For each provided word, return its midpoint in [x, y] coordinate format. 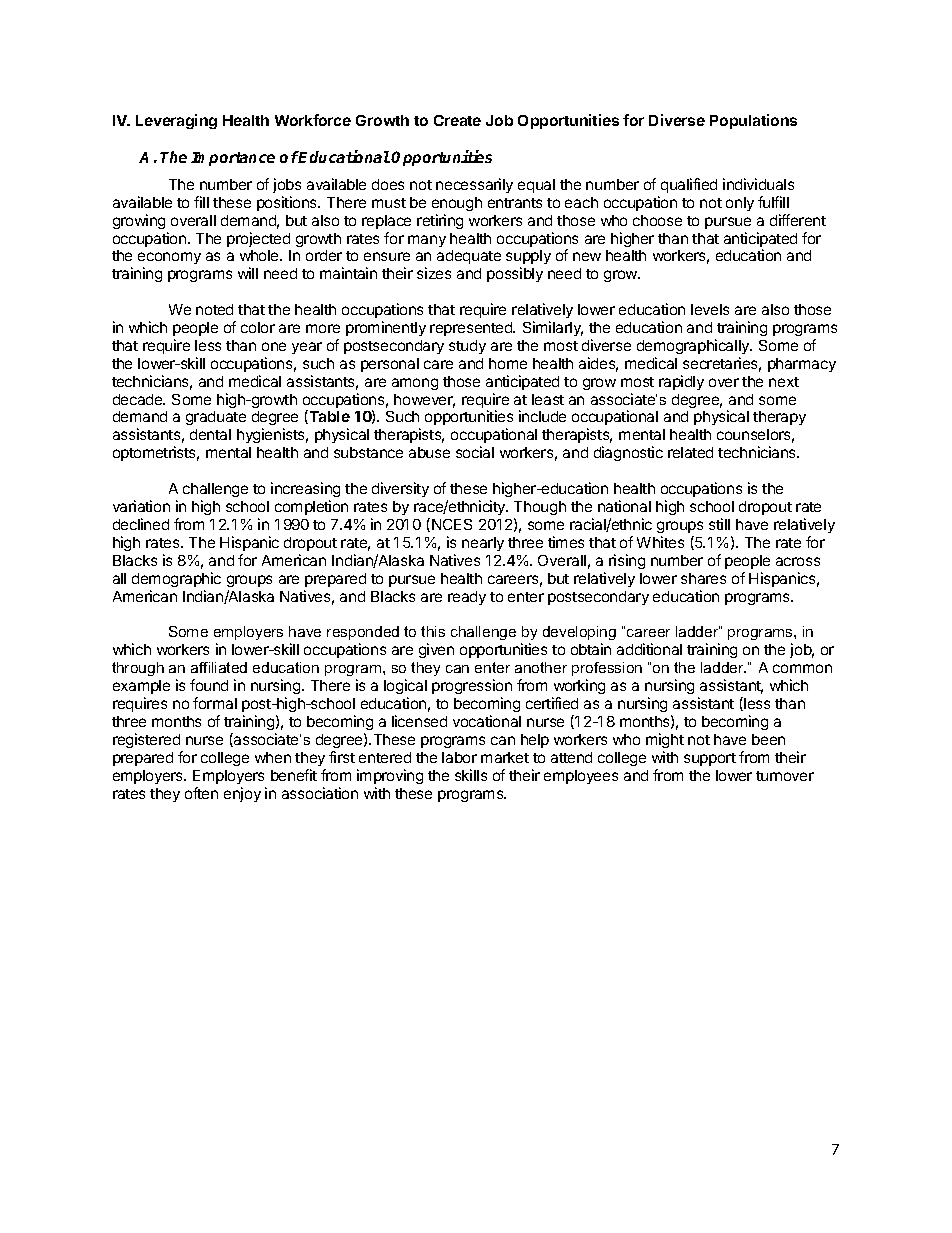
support [710, 759]
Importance [233, 159]
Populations [753, 121]
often [201, 793]
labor [459, 757]
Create [457, 120]
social [475, 452]
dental [210, 434]
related [690, 452]
